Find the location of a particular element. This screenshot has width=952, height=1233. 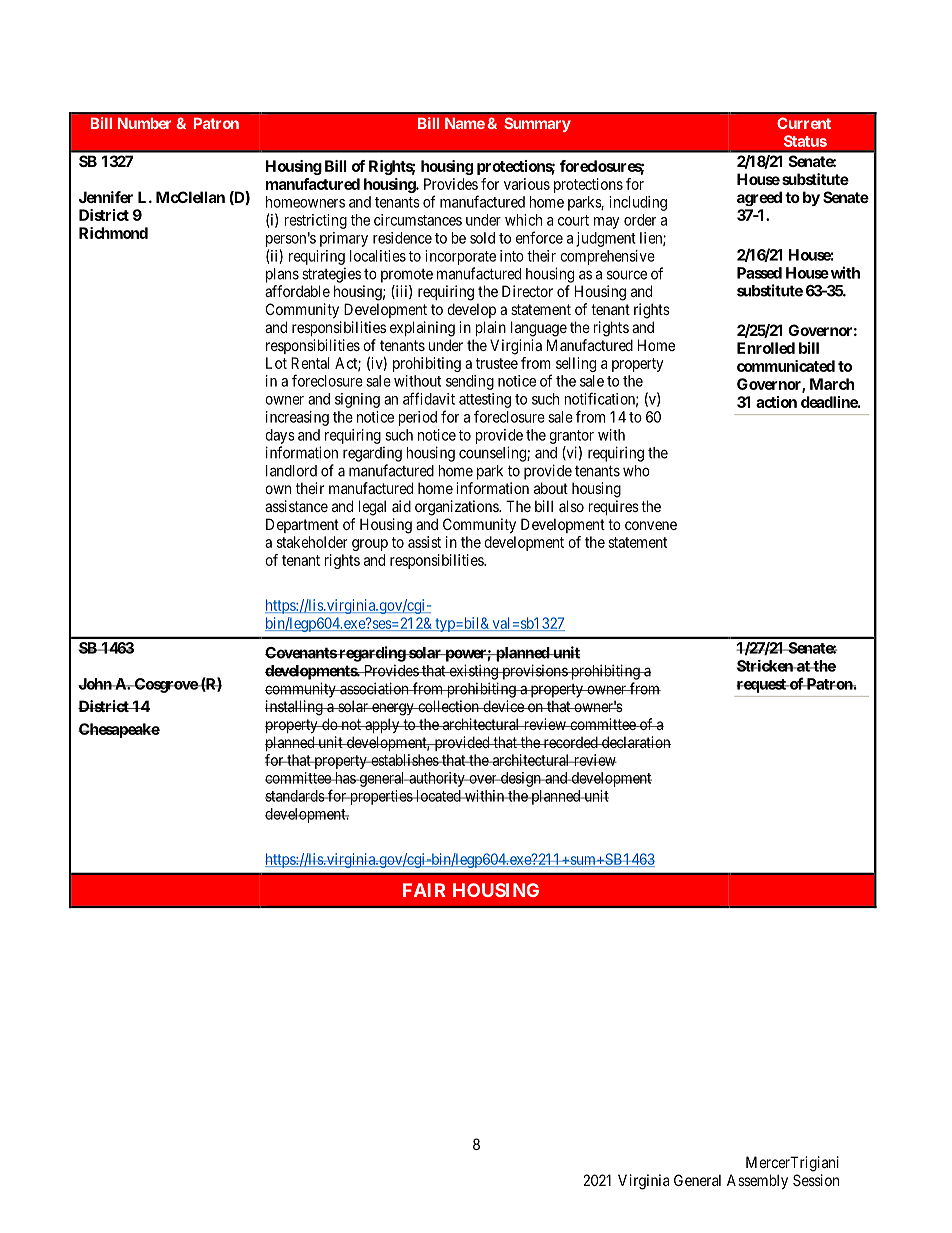

Session is located at coordinates (816, 1180).
